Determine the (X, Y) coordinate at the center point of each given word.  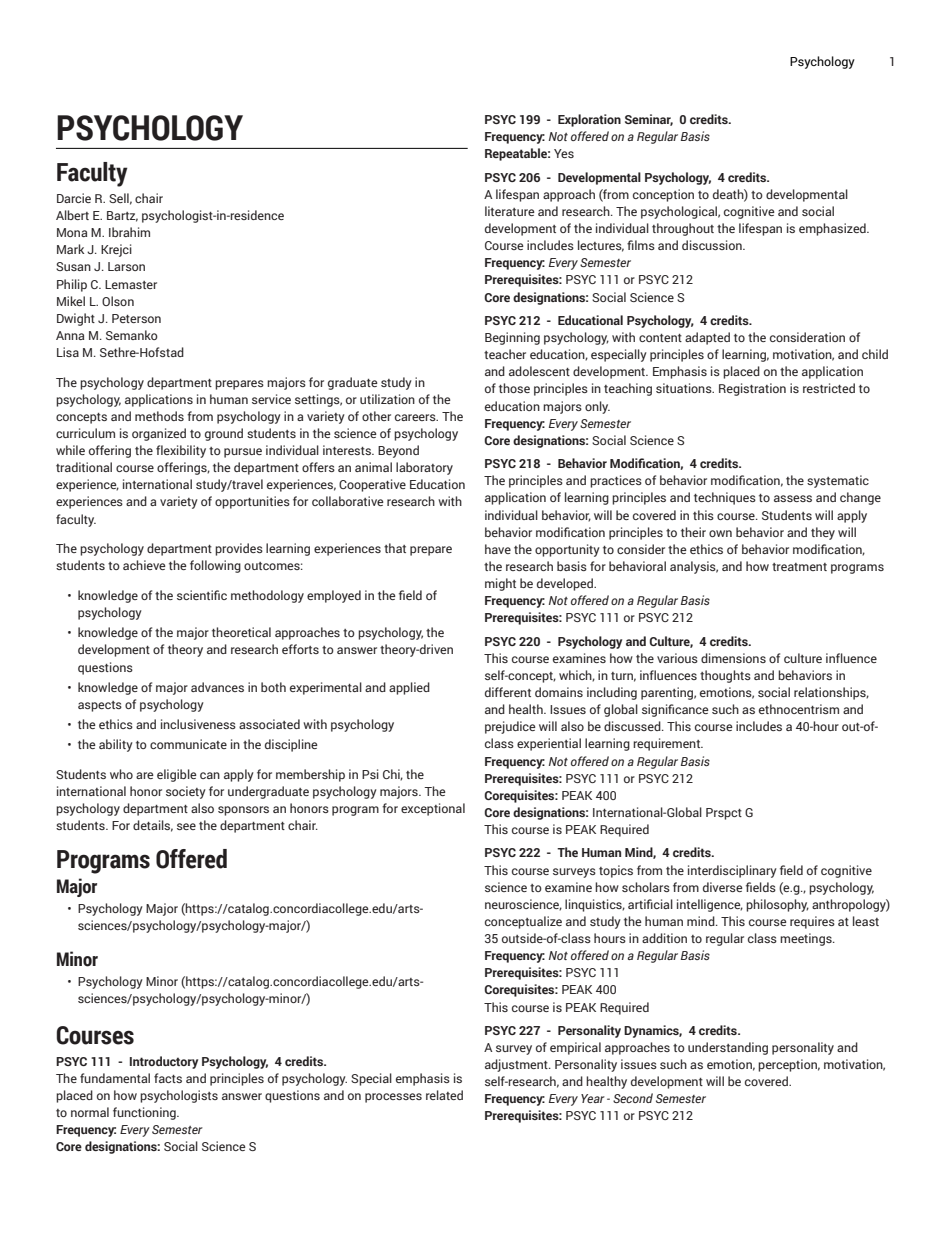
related (444, 1095)
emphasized (833, 229)
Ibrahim (129, 232)
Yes (564, 153)
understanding (728, 1048)
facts (168, 1078)
